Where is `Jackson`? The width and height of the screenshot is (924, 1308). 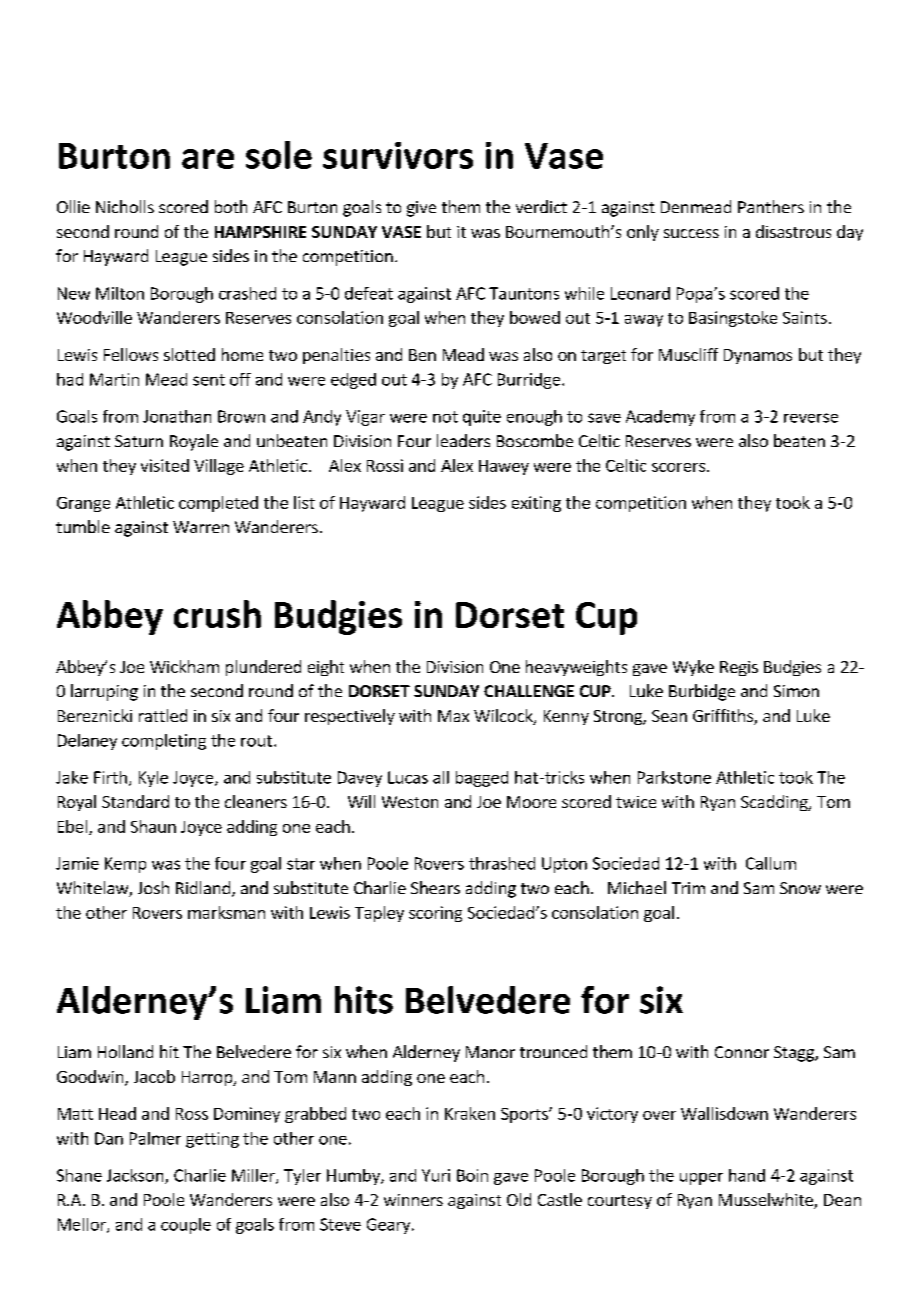 Jackson is located at coordinates (136, 1176).
